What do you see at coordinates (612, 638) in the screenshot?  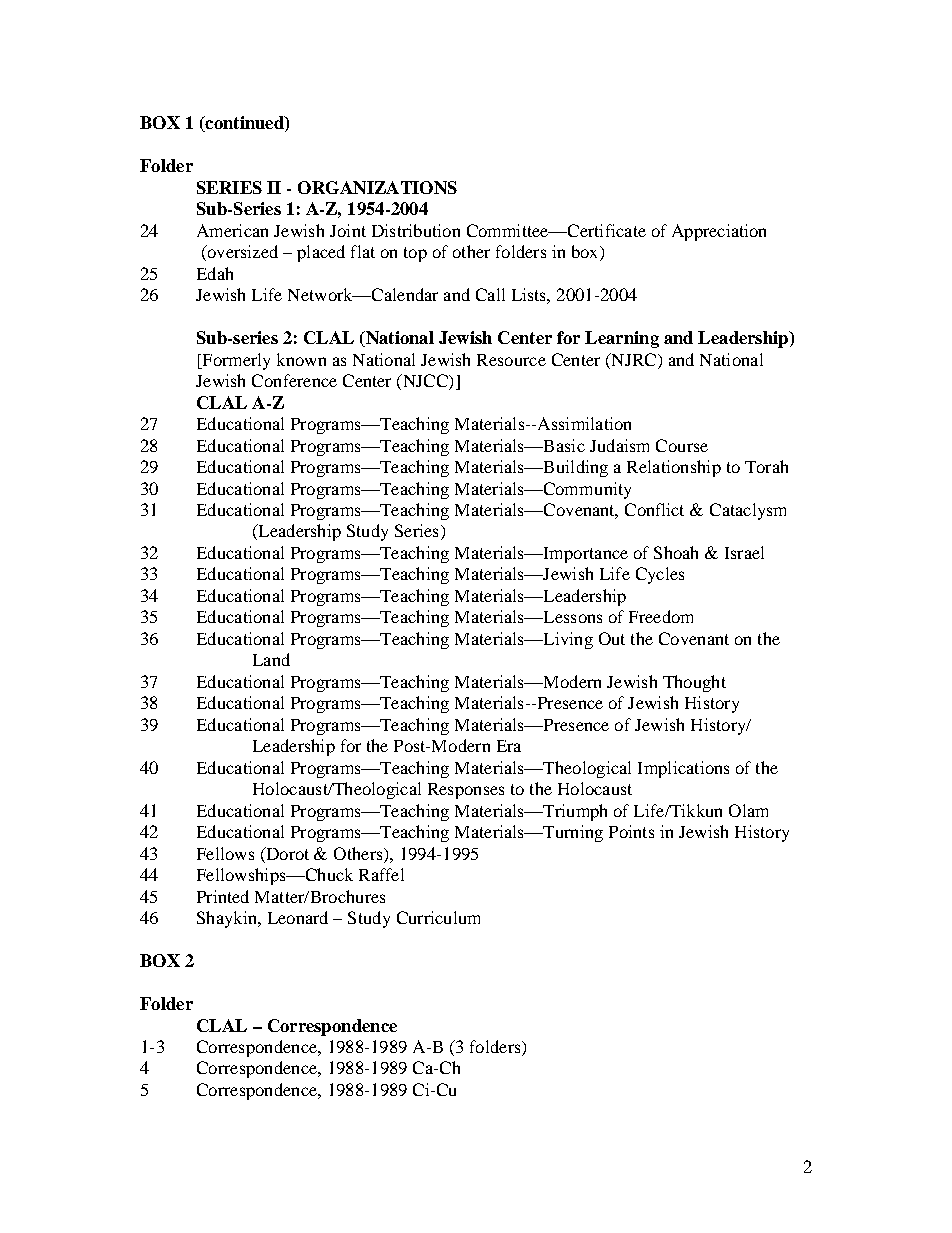 I see `Out` at bounding box center [612, 638].
